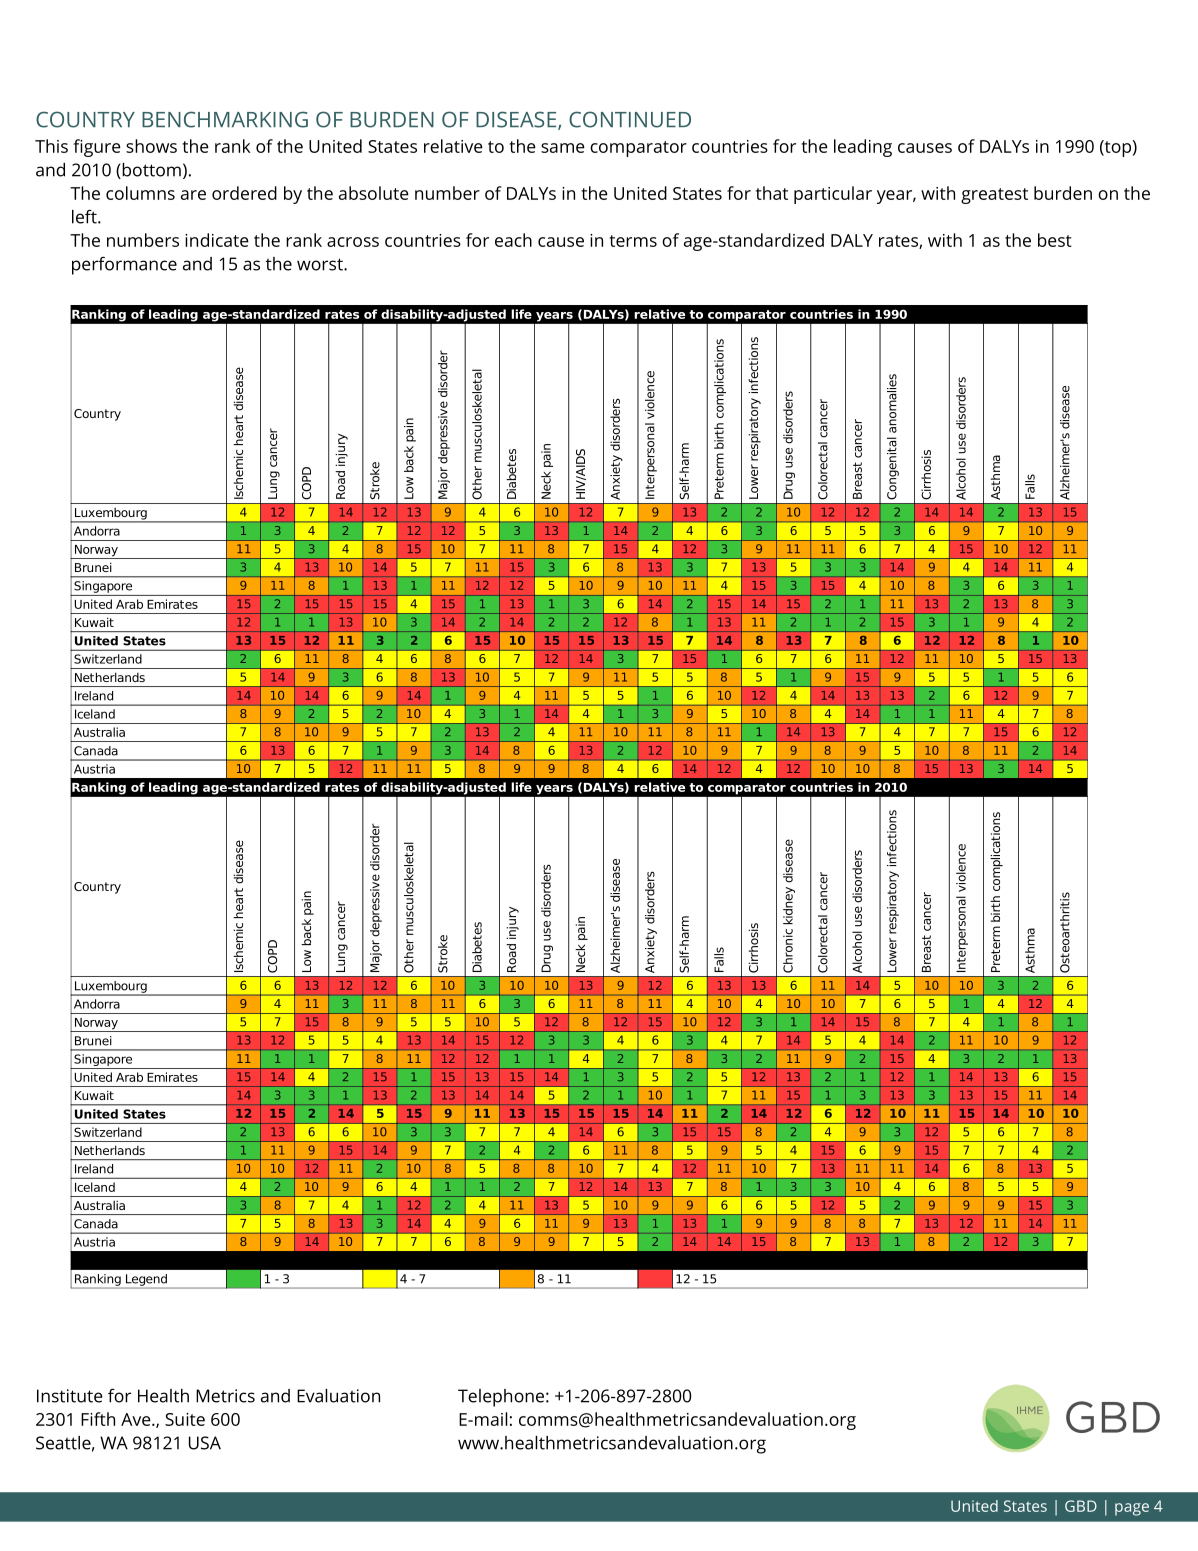 The height and width of the screenshot is (1551, 1198). Describe the element at coordinates (1132, 1509) in the screenshot. I see `page` at that location.
